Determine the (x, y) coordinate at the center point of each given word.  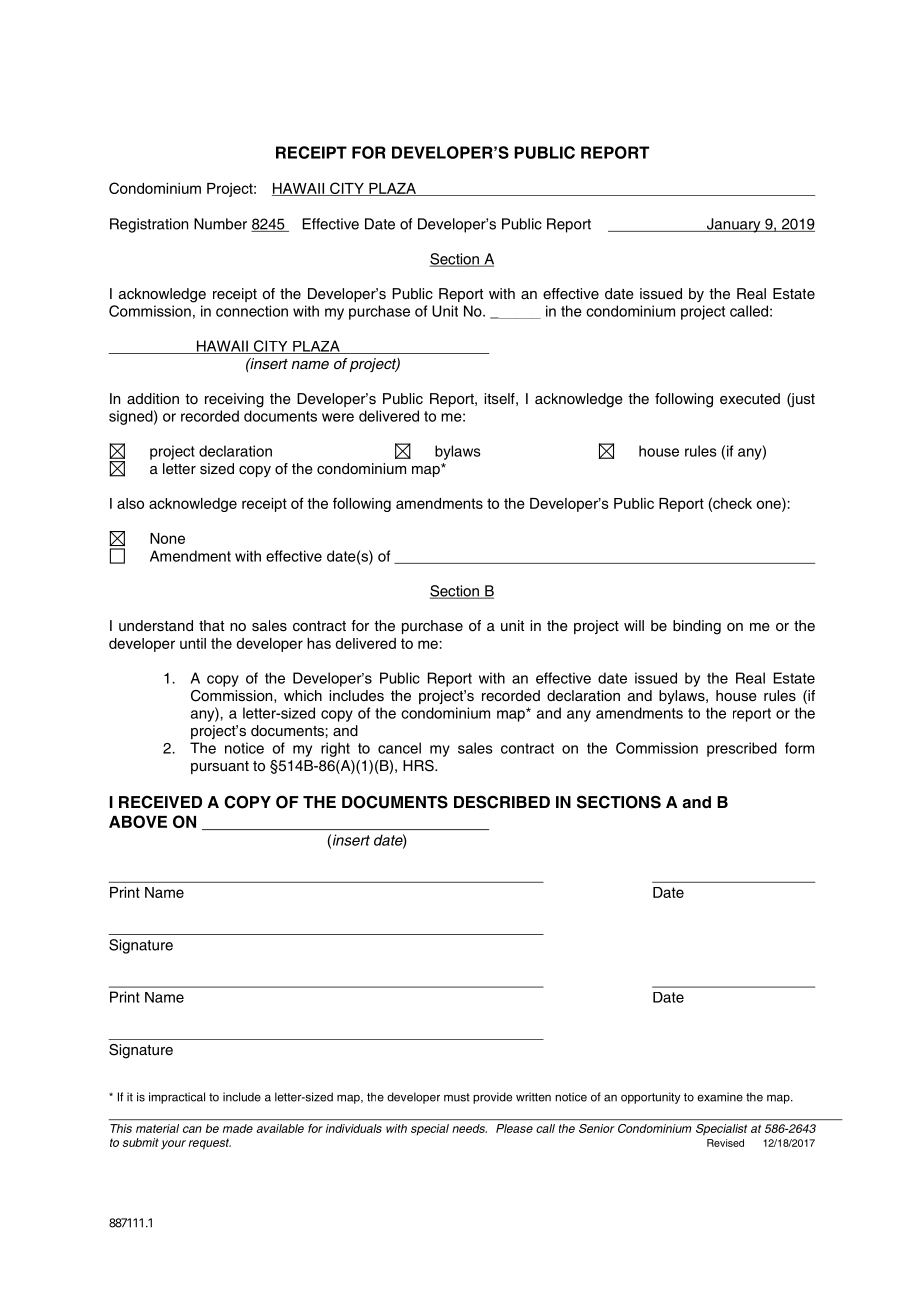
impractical (177, 1098)
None (167, 538)
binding (697, 627)
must (457, 1097)
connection (252, 311)
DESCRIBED (502, 802)
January (733, 225)
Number (220, 224)
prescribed (742, 749)
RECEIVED (160, 802)
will (634, 625)
